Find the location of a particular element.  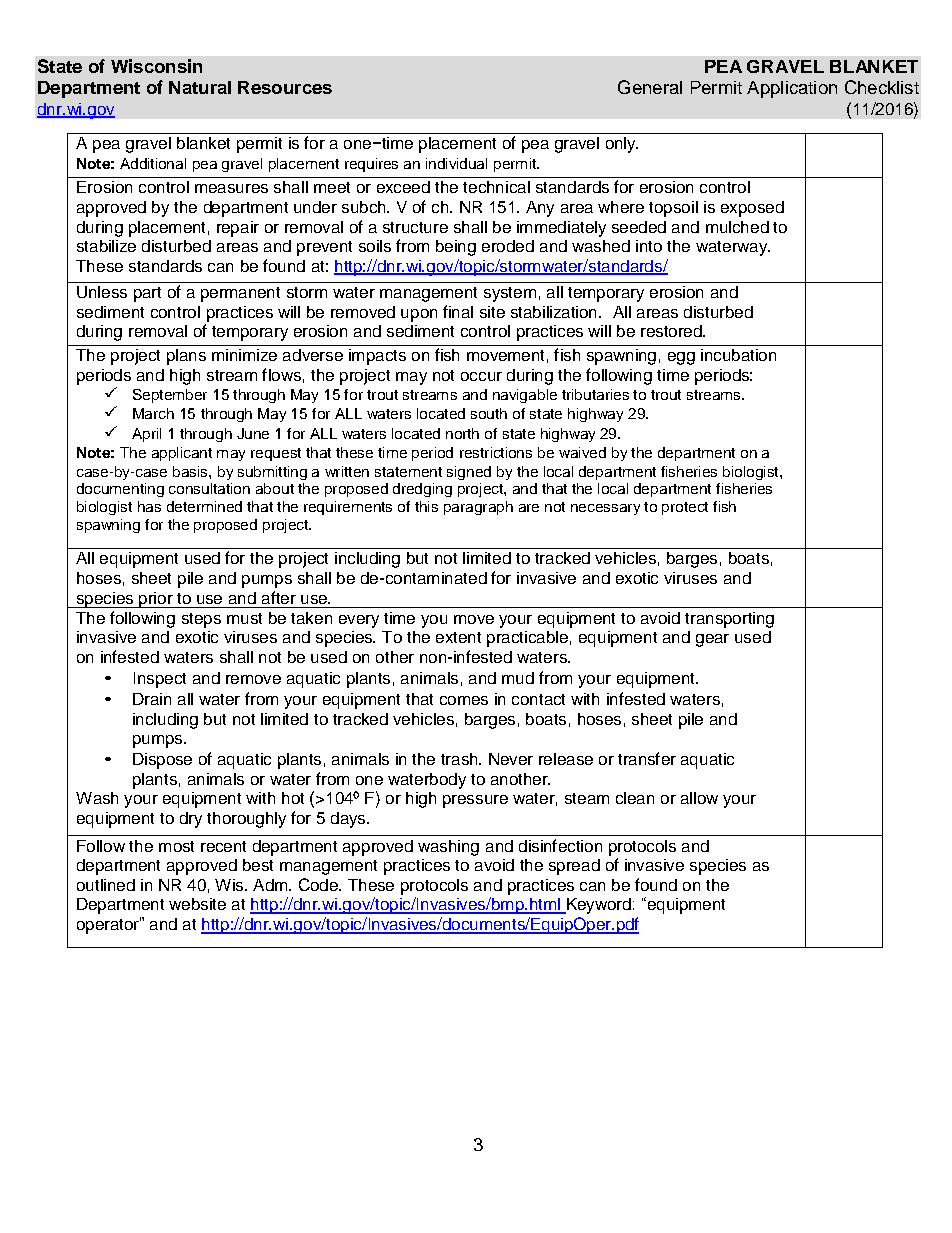

individual is located at coordinates (456, 163).
